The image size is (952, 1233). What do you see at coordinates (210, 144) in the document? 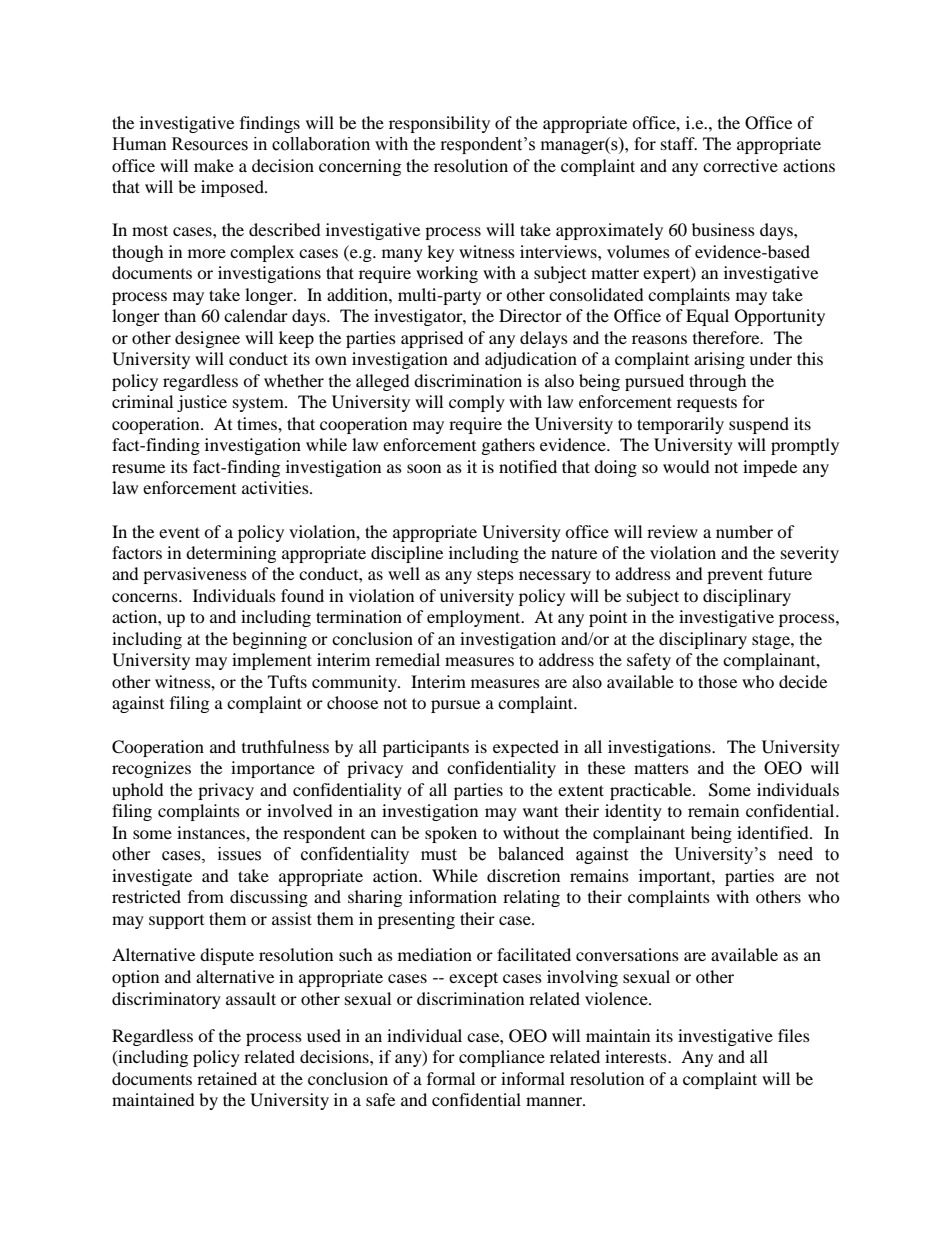
I see `Resources` at bounding box center [210, 144].
